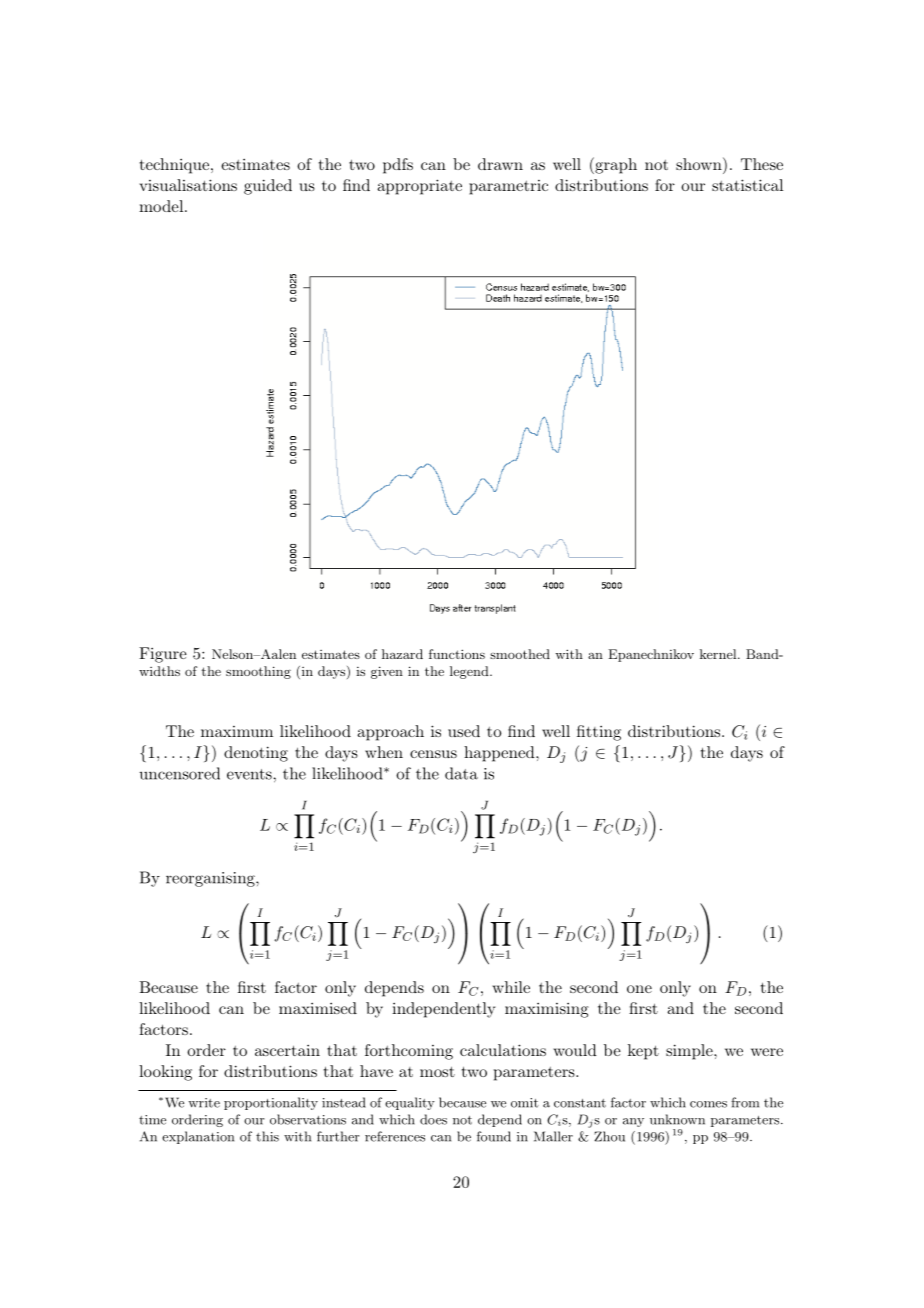 This document has height=1308, width=924. I want to click on comes, so click(708, 1104).
